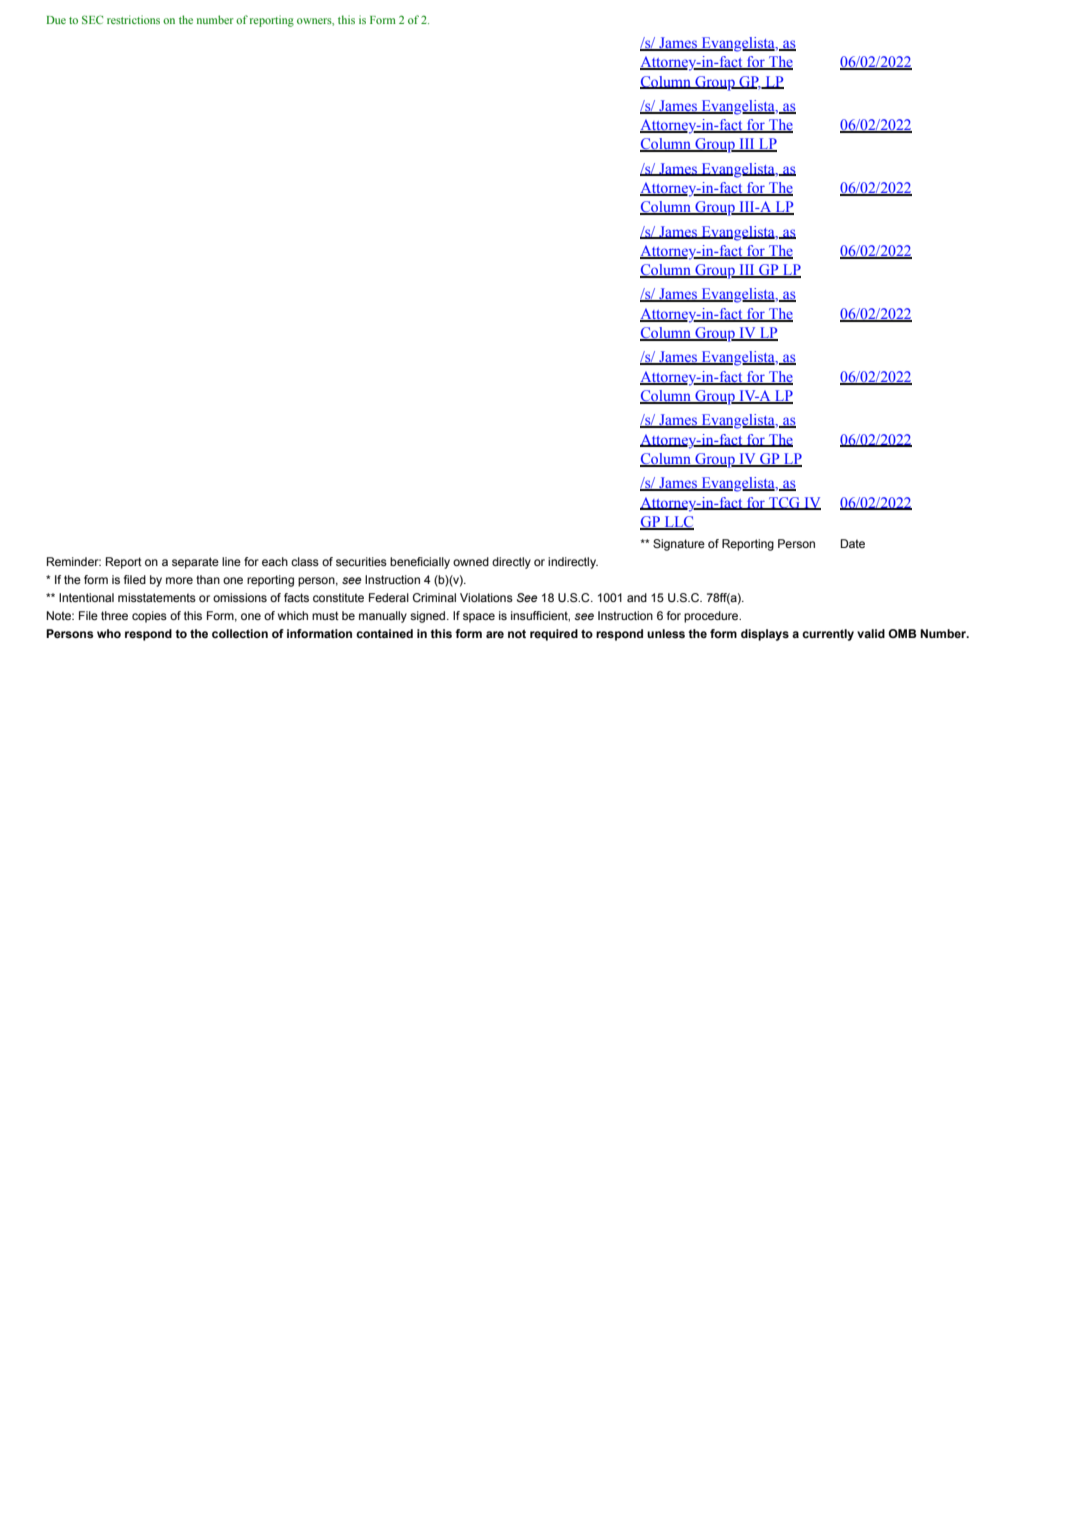 The height and width of the page is (1529, 1081). Describe the element at coordinates (784, 503) in the page. I see `TCG` at that location.
